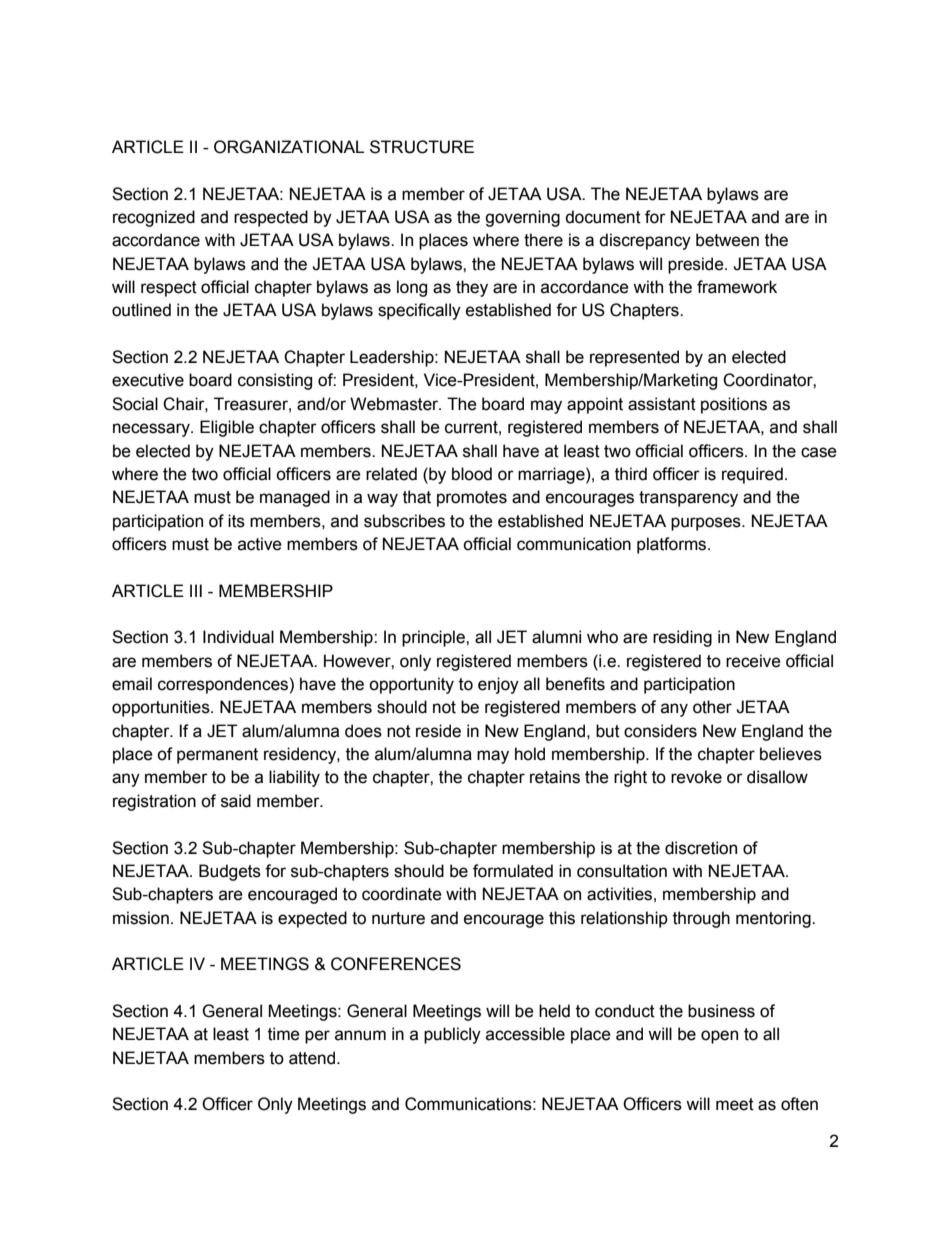  I want to click on ORGANIZATIONAL, so click(289, 147).
